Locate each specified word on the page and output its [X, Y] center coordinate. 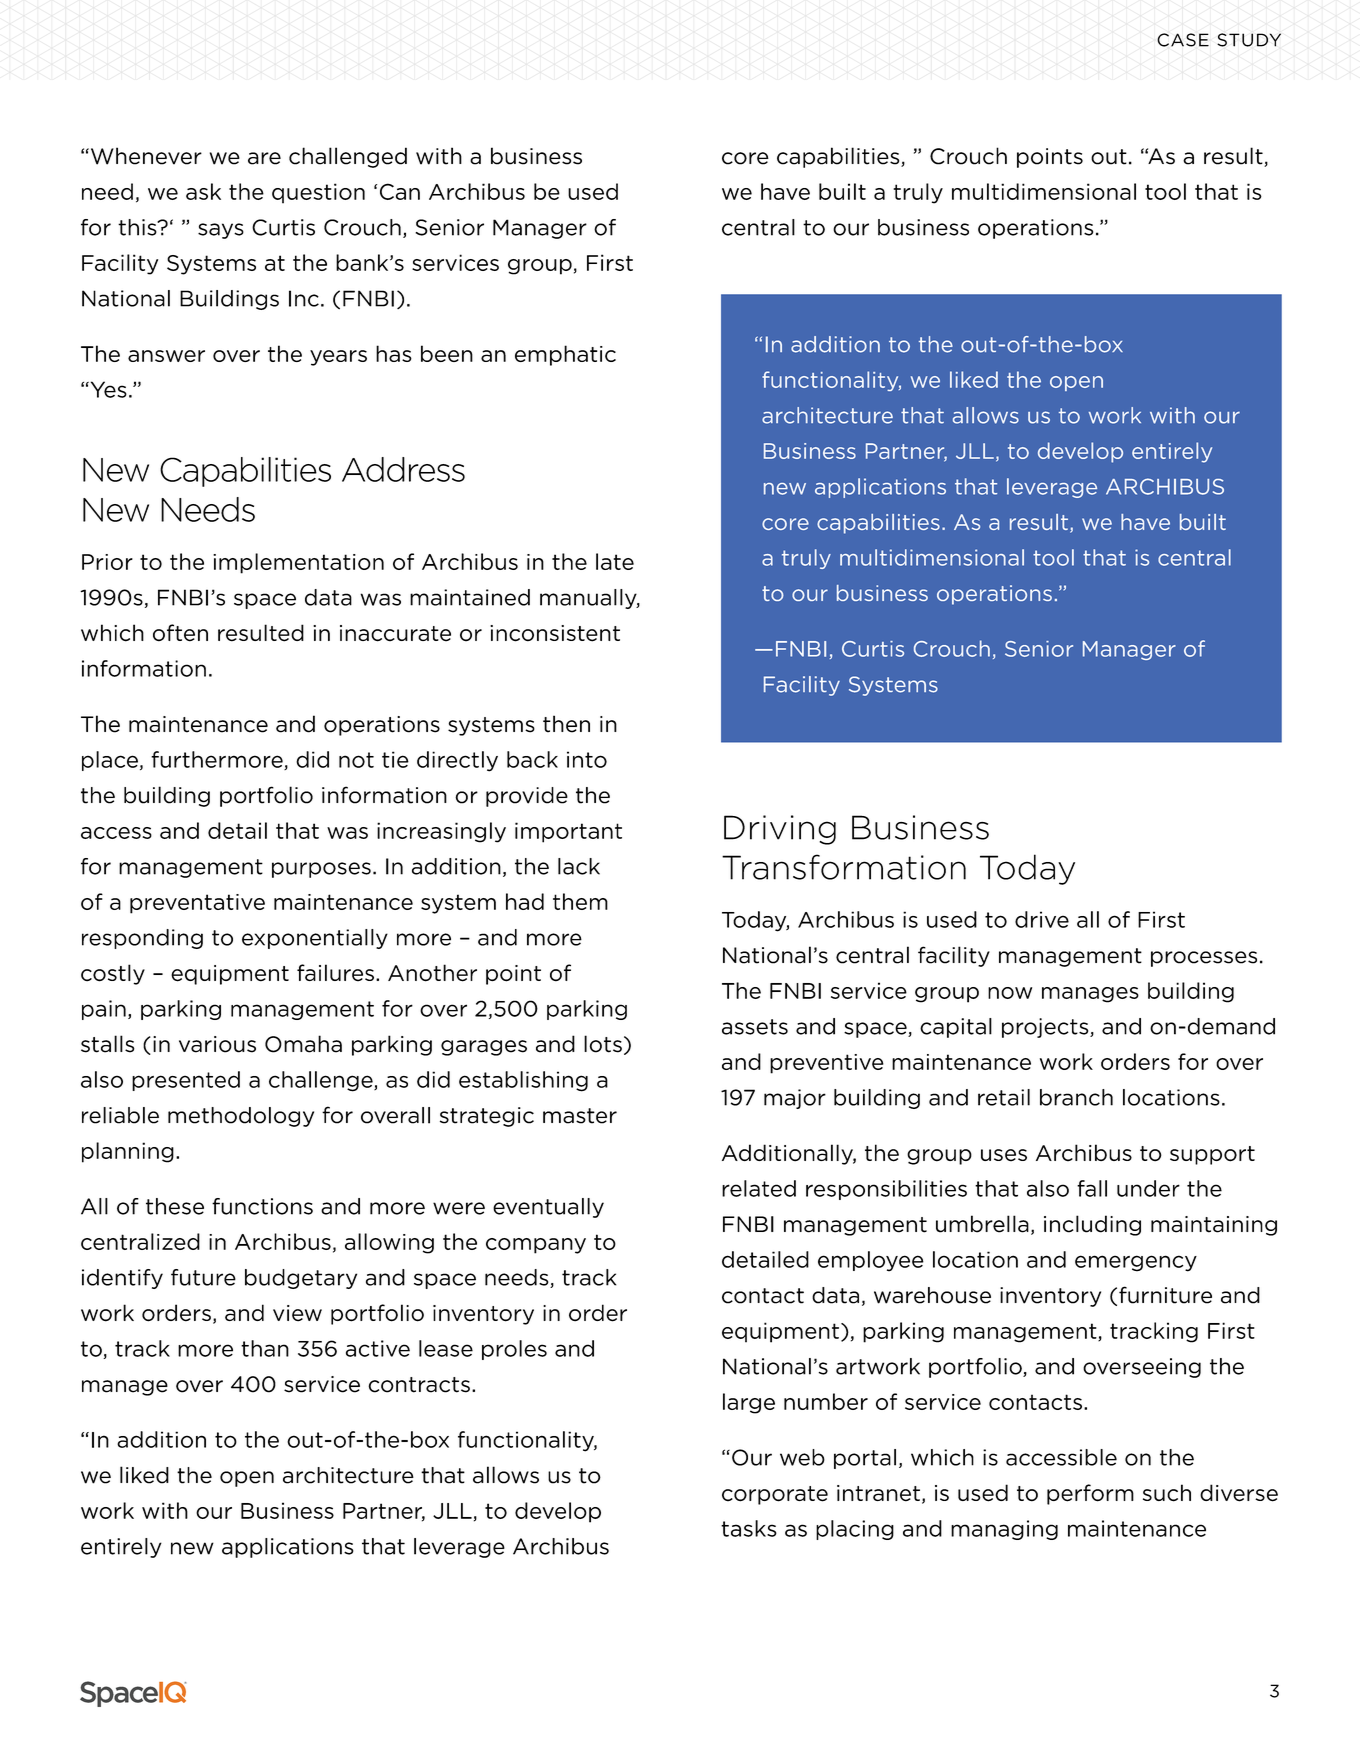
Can [400, 191]
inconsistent [555, 633]
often [180, 633]
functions [262, 1206]
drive [1042, 919]
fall [1092, 1188]
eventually [548, 1208]
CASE [1183, 40]
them [580, 901]
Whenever [145, 156]
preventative [197, 904]
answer [166, 356]
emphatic [565, 355]
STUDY [1249, 40]
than [265, 1348]
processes [1204, 959]
